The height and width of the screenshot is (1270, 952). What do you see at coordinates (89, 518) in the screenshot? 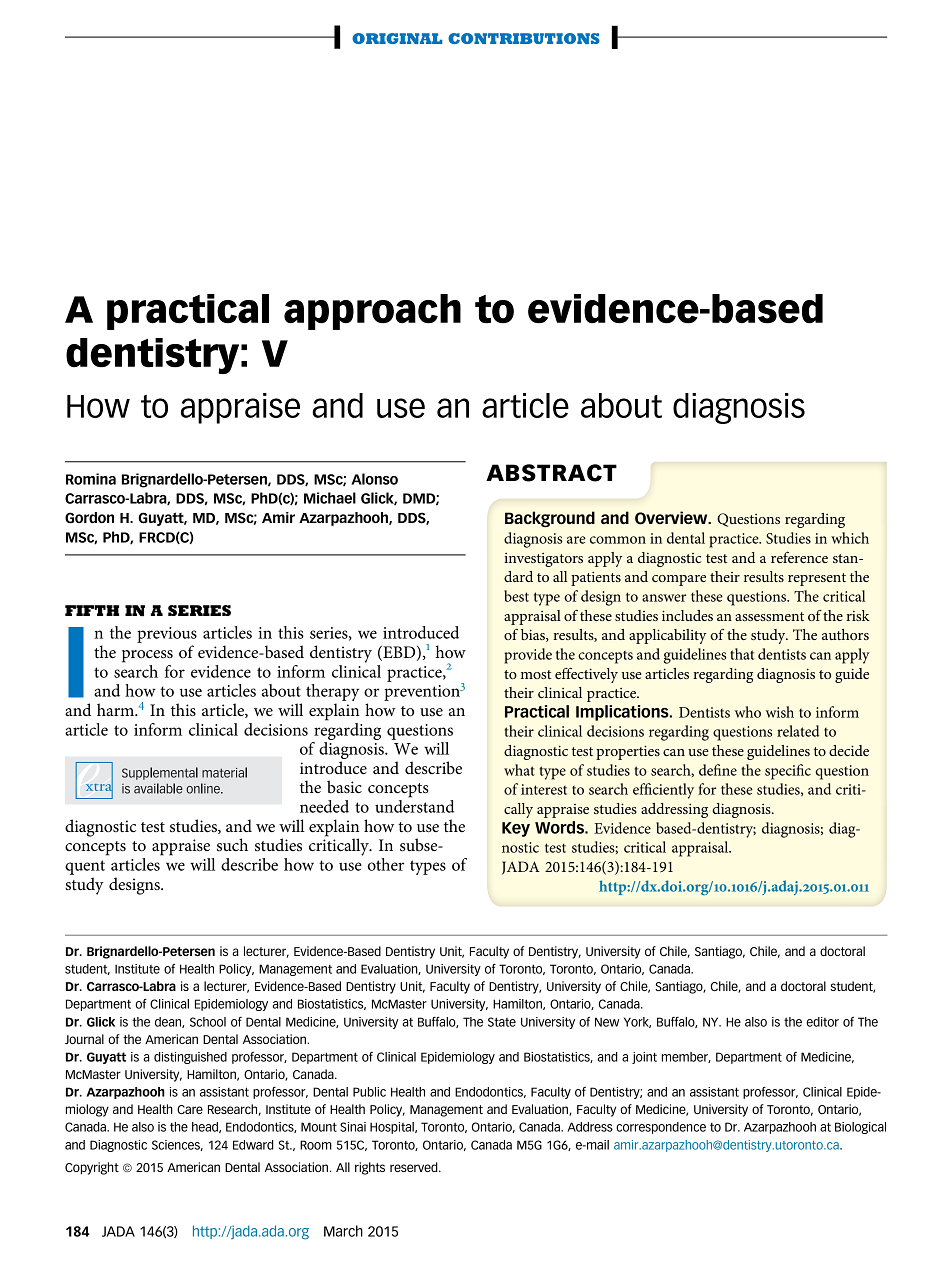
I see `Gordon` at bounding box center [89, 518].
